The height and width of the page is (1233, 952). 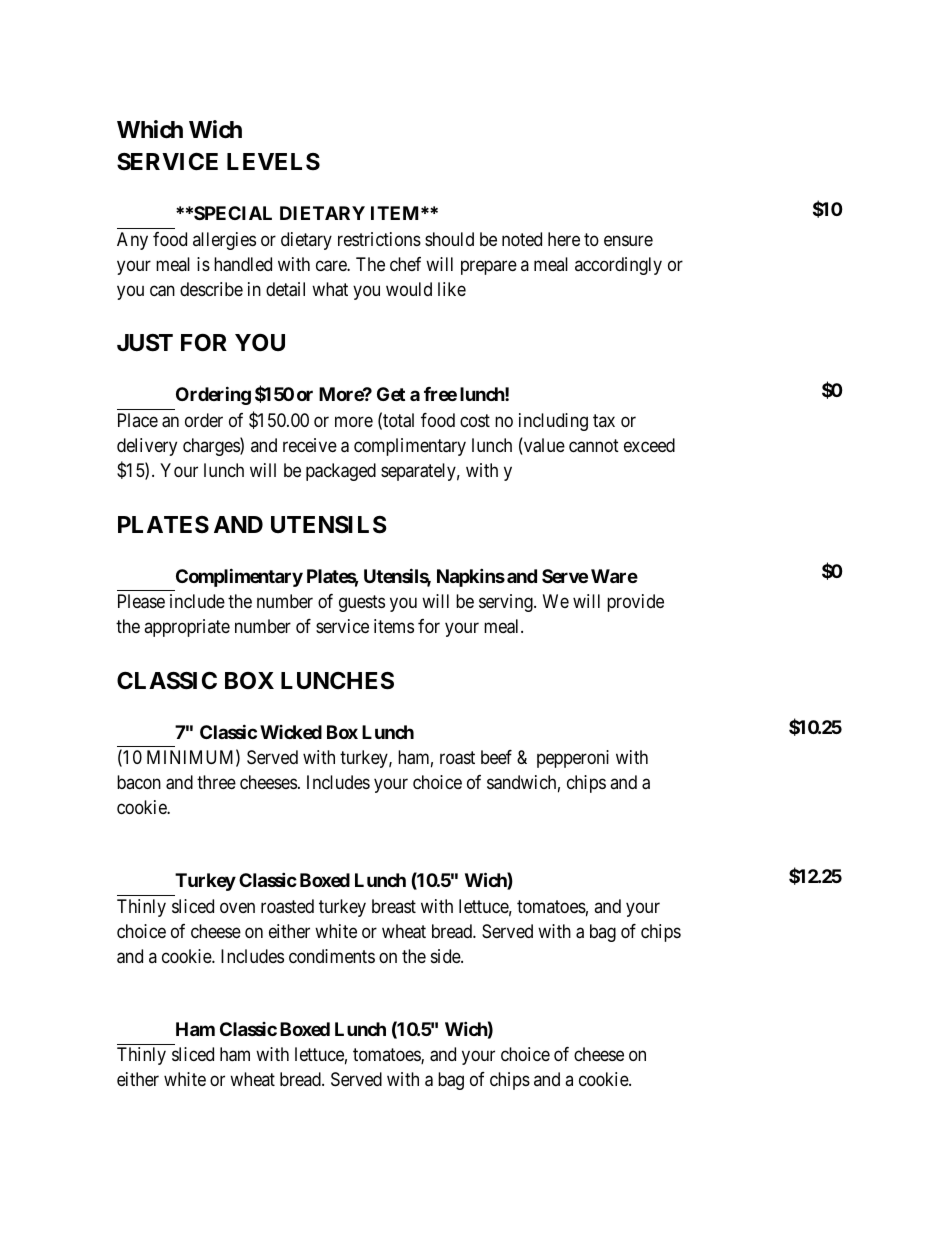 I want to click on guests, so click(x=362, y=603).
